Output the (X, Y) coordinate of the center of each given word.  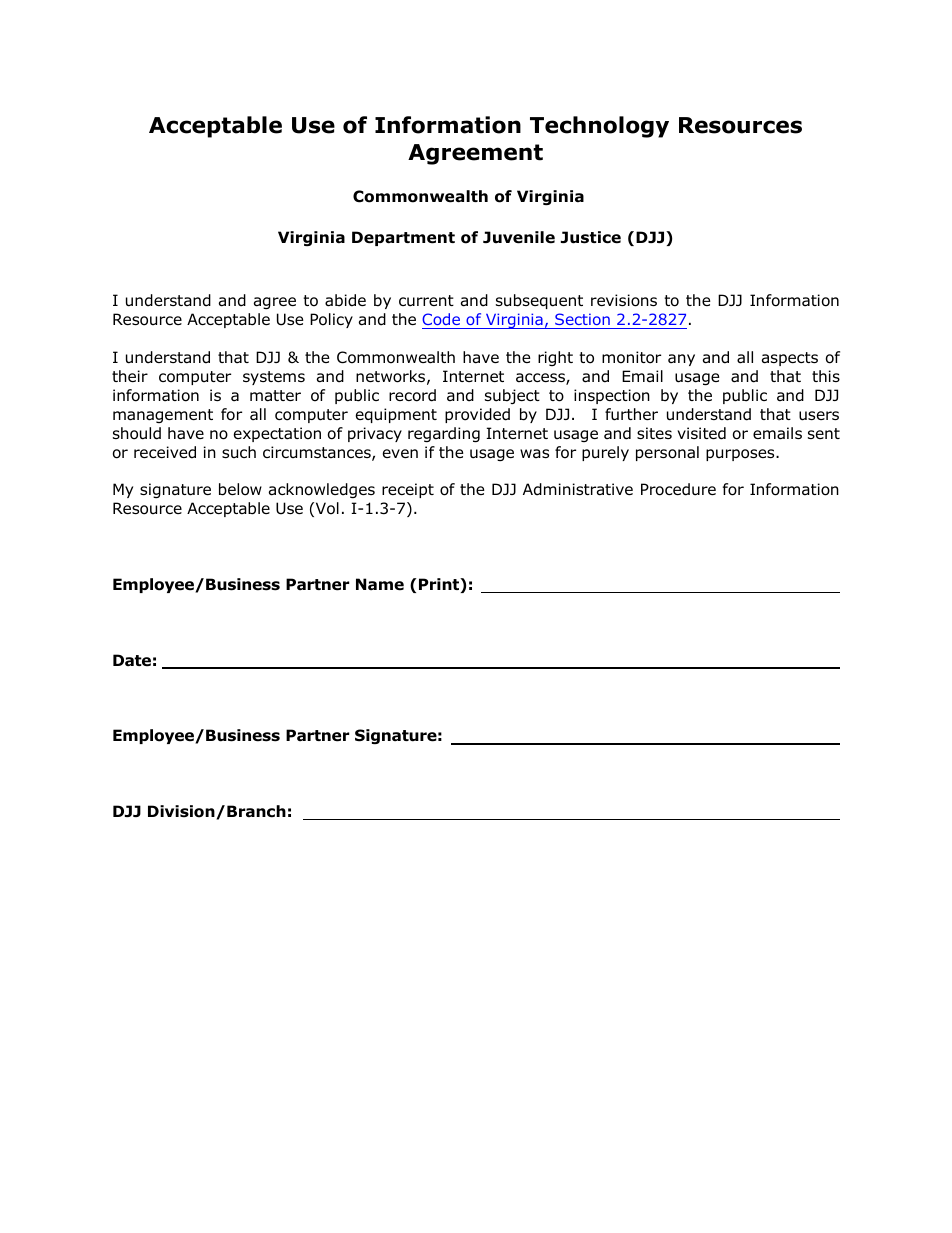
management (163, 416)
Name (380, 584)
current (426, 301)
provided (477, 415)
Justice (591, 237)
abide (345, 300)
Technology (599, 127)
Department (403, 238)
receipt (408, 490)
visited (701, 433)
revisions (624, 300)
